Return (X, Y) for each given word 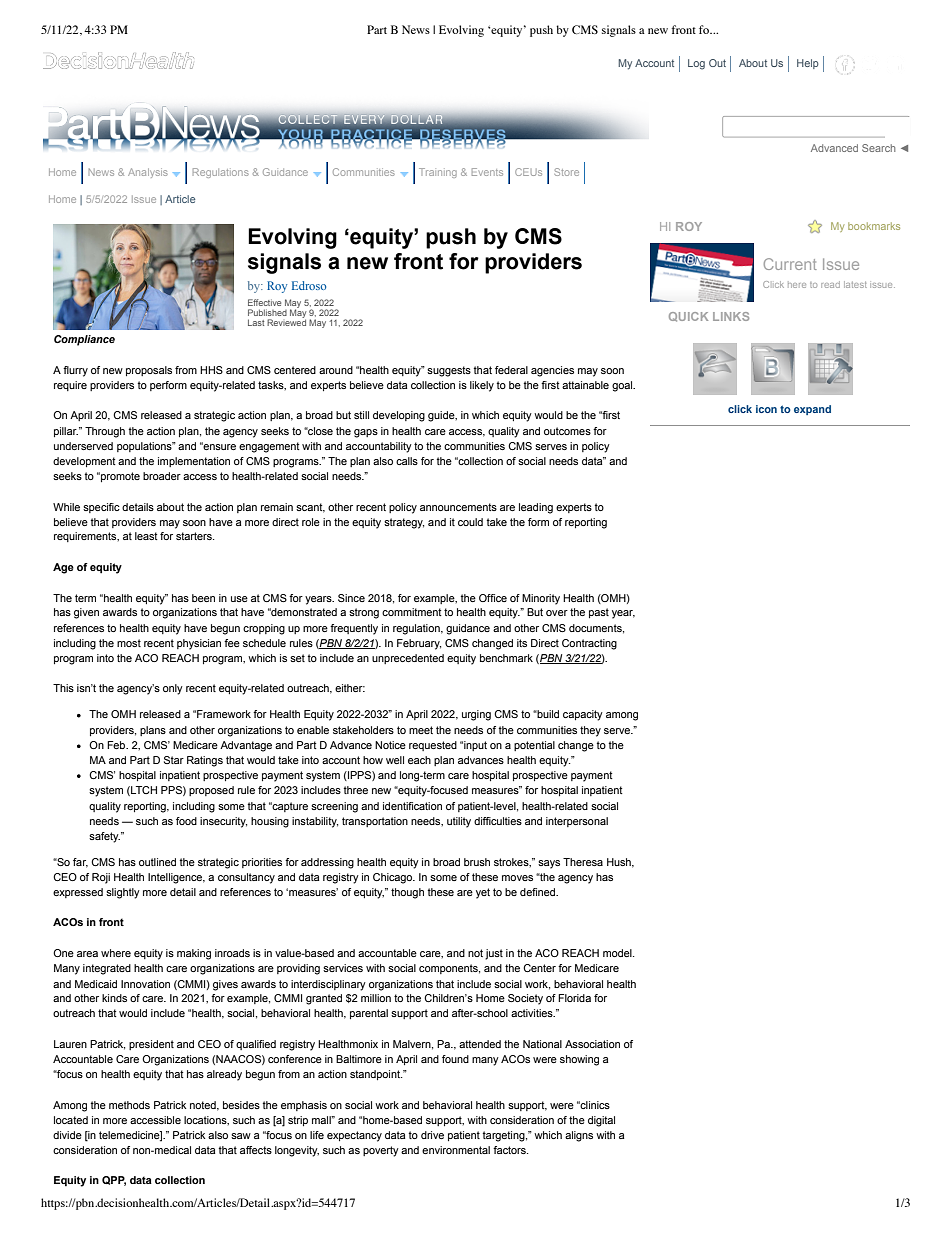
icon (766, 409)
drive (432, 1135)
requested (433, 746)
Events (487, 172)
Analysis (148, 173)
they (590, 731)
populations (145, 447)
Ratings (205, 761)
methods (129, 1105)
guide (442, 416)
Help (808, 64)
